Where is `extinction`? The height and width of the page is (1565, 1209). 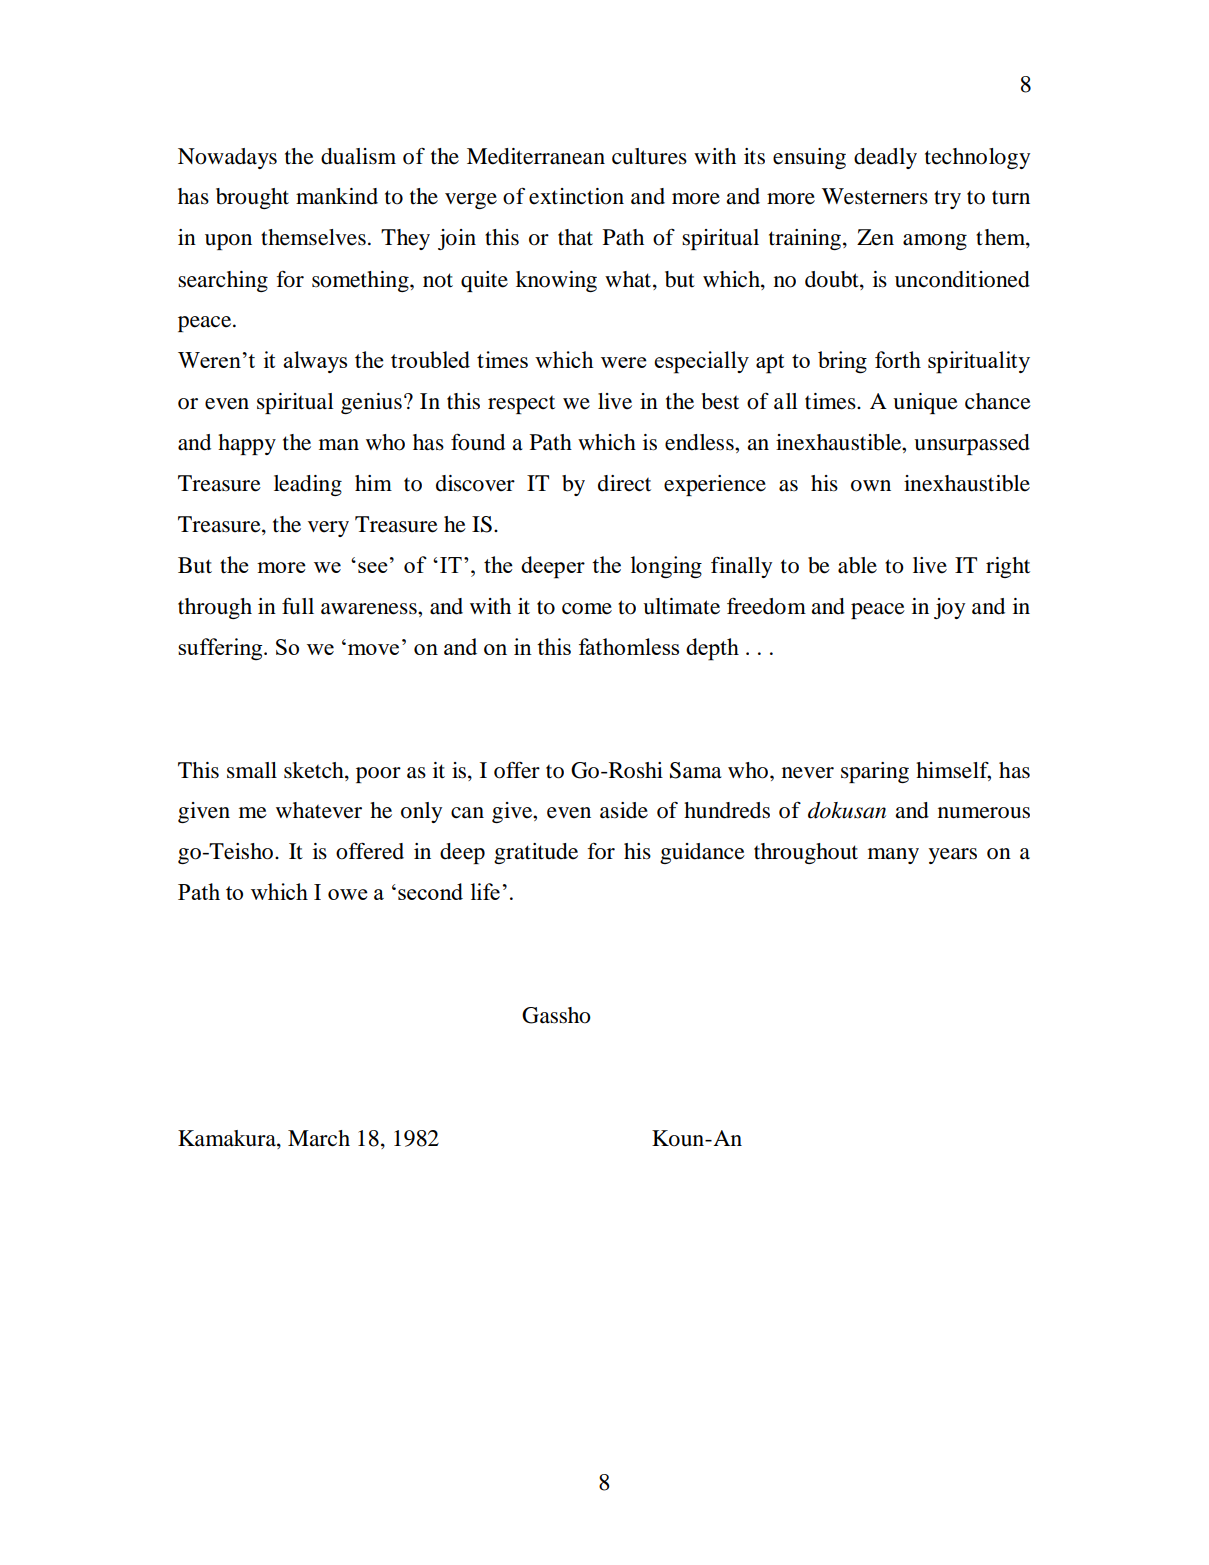
extinction is located at coordinates (576, 196).
